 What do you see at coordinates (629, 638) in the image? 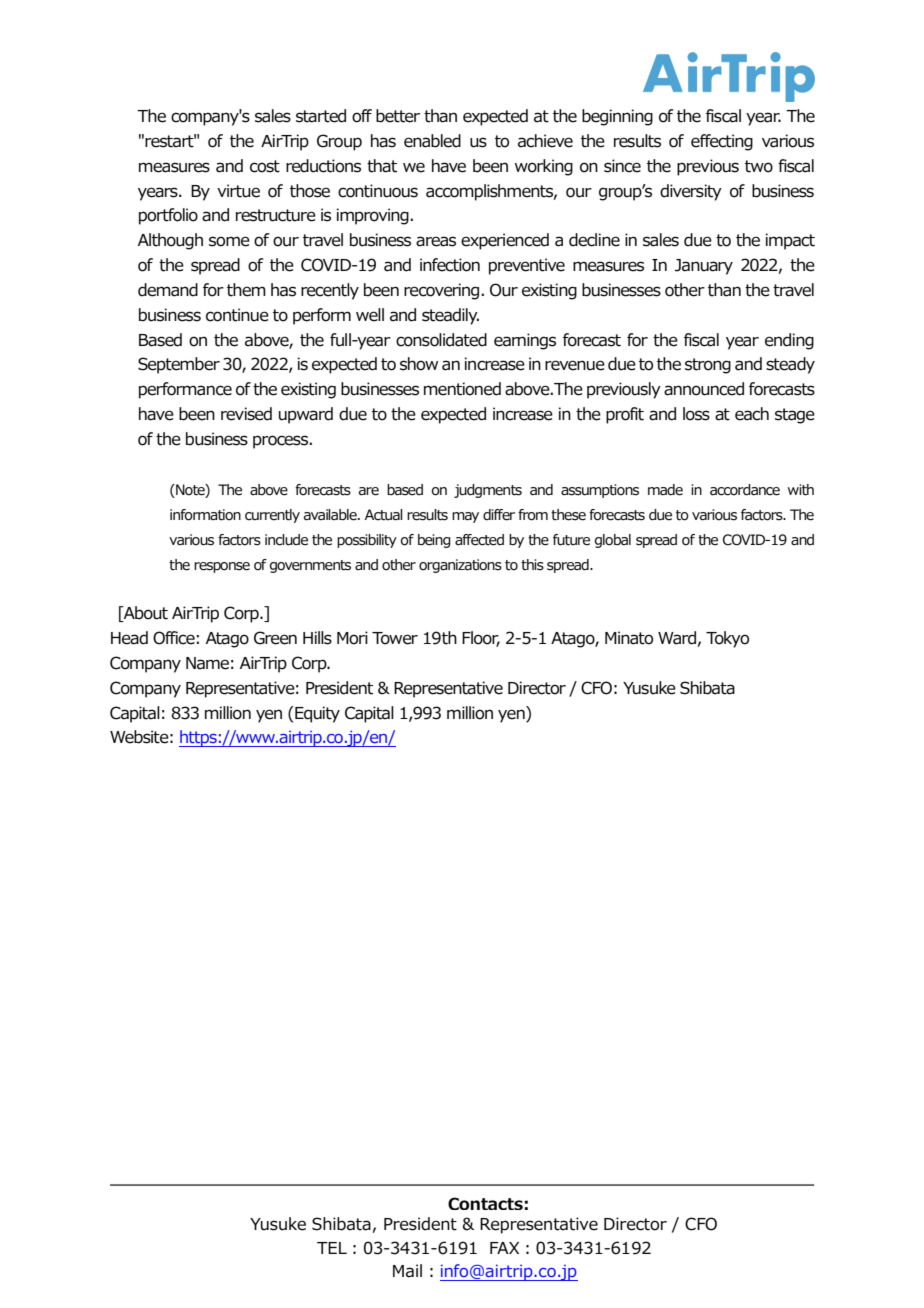
I see `Minato` at bounding box center [629, 638].
